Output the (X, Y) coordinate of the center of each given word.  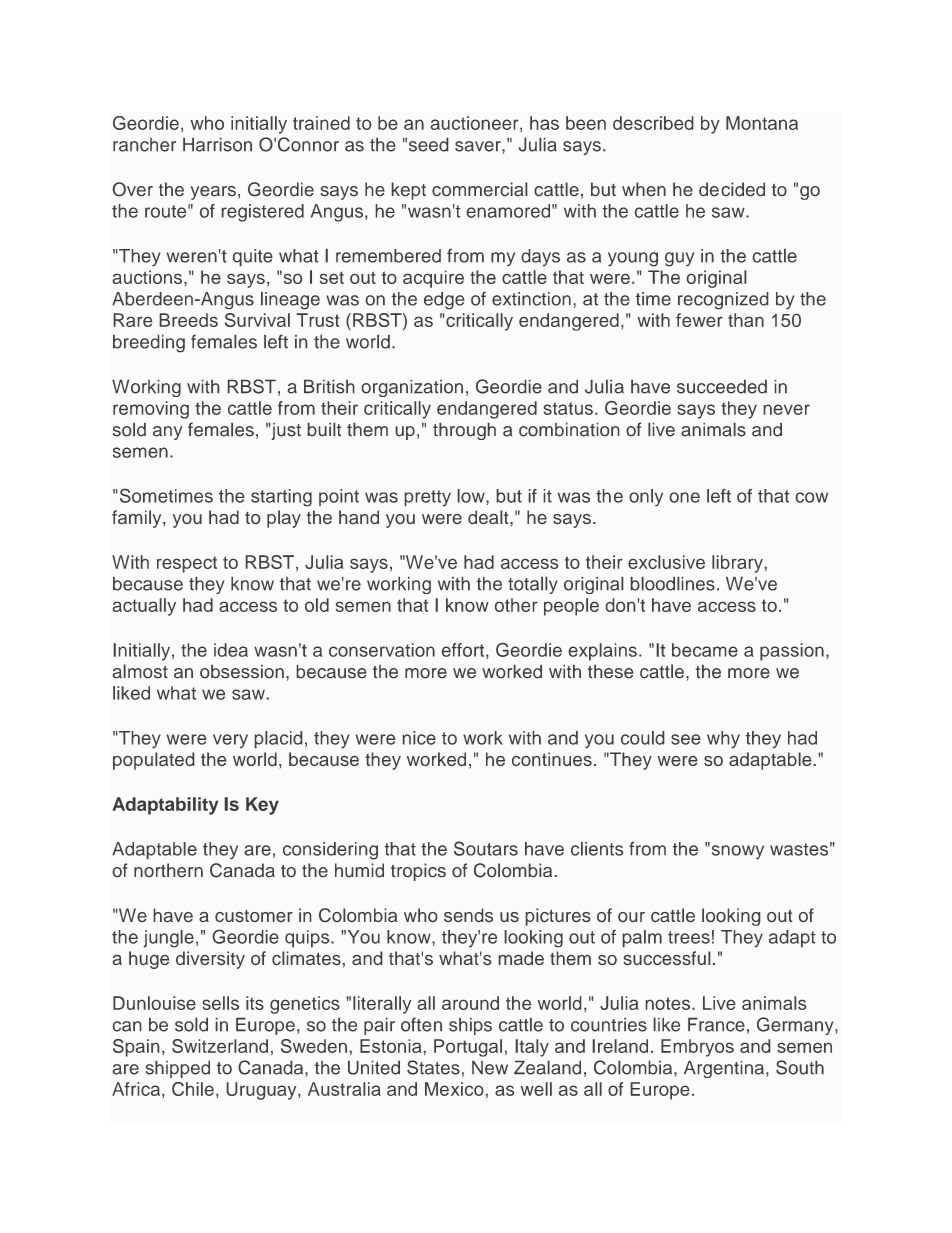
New (490, 1067)
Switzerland (220, 1046)
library (738, 564)
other (516, 605)
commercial (480, 189)
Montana (762, 123)
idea (231, 650)
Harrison (217, 144)
